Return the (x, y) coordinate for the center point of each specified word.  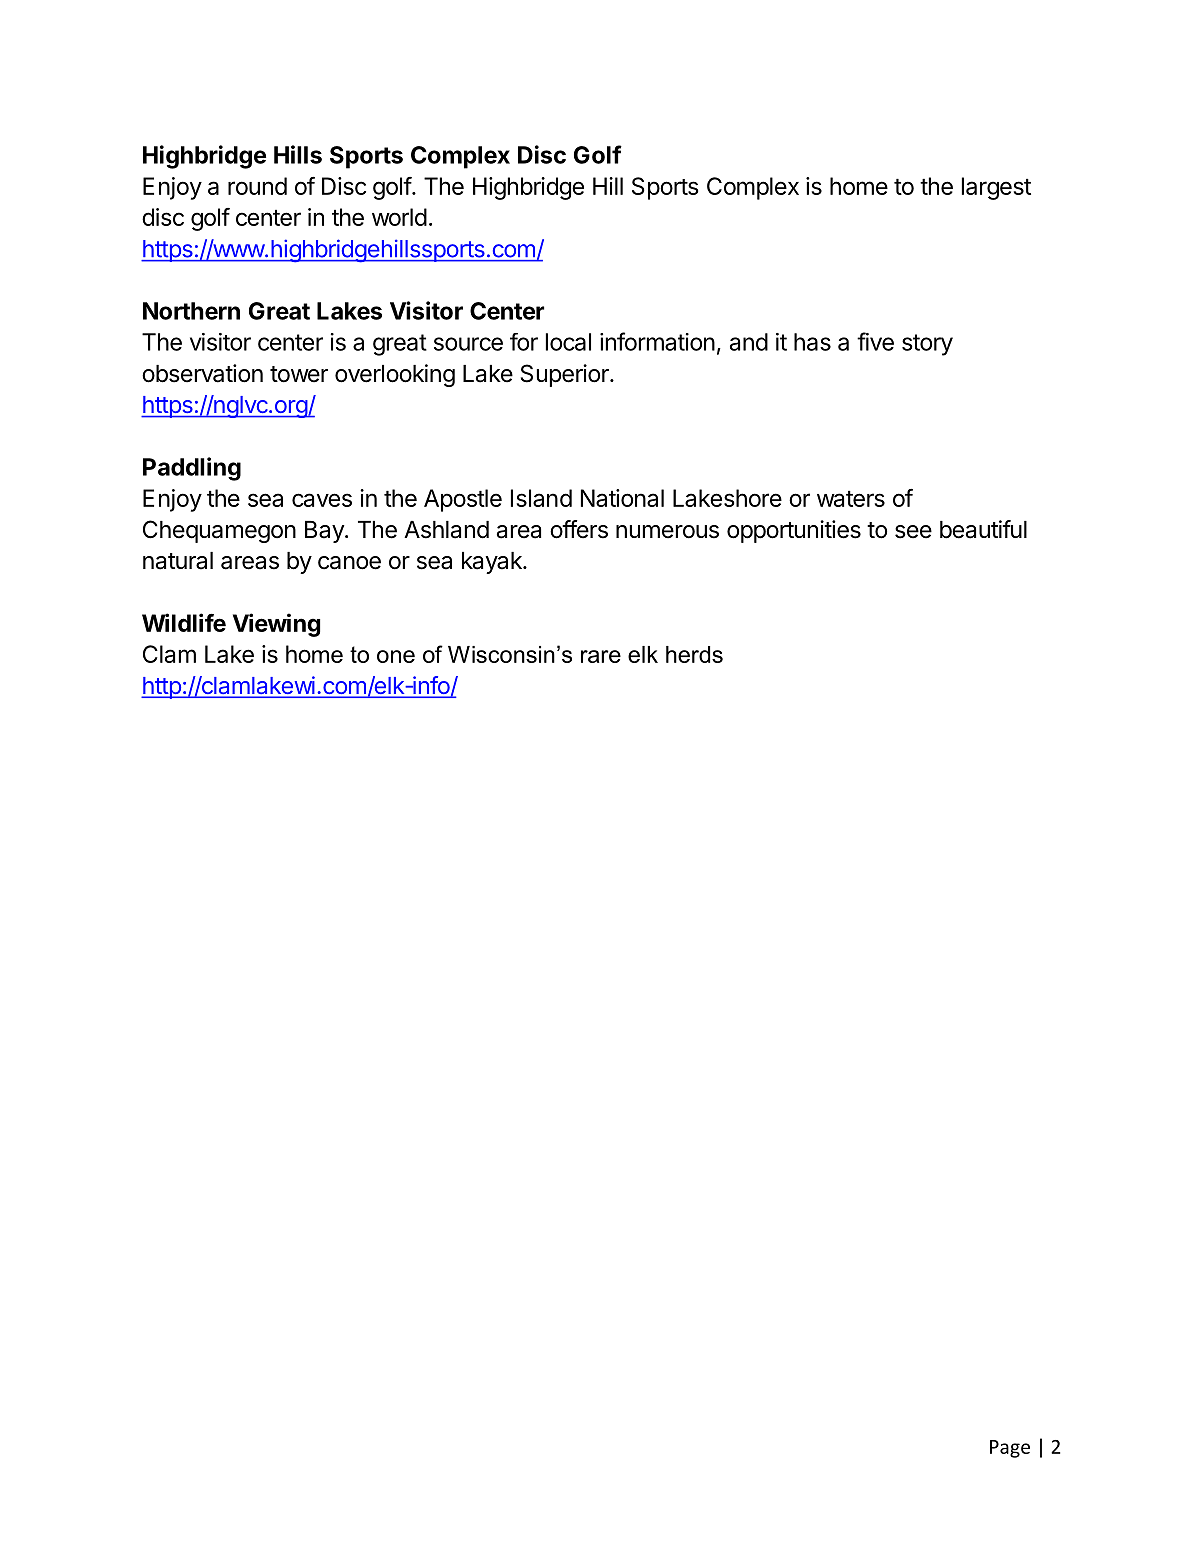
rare (601, 656)
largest (996, 188)
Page (1010, 1449)
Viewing (276, 625)
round (257, 186)
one (396, 656)
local (568, 342)
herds (694, 654)
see (913, 532)
